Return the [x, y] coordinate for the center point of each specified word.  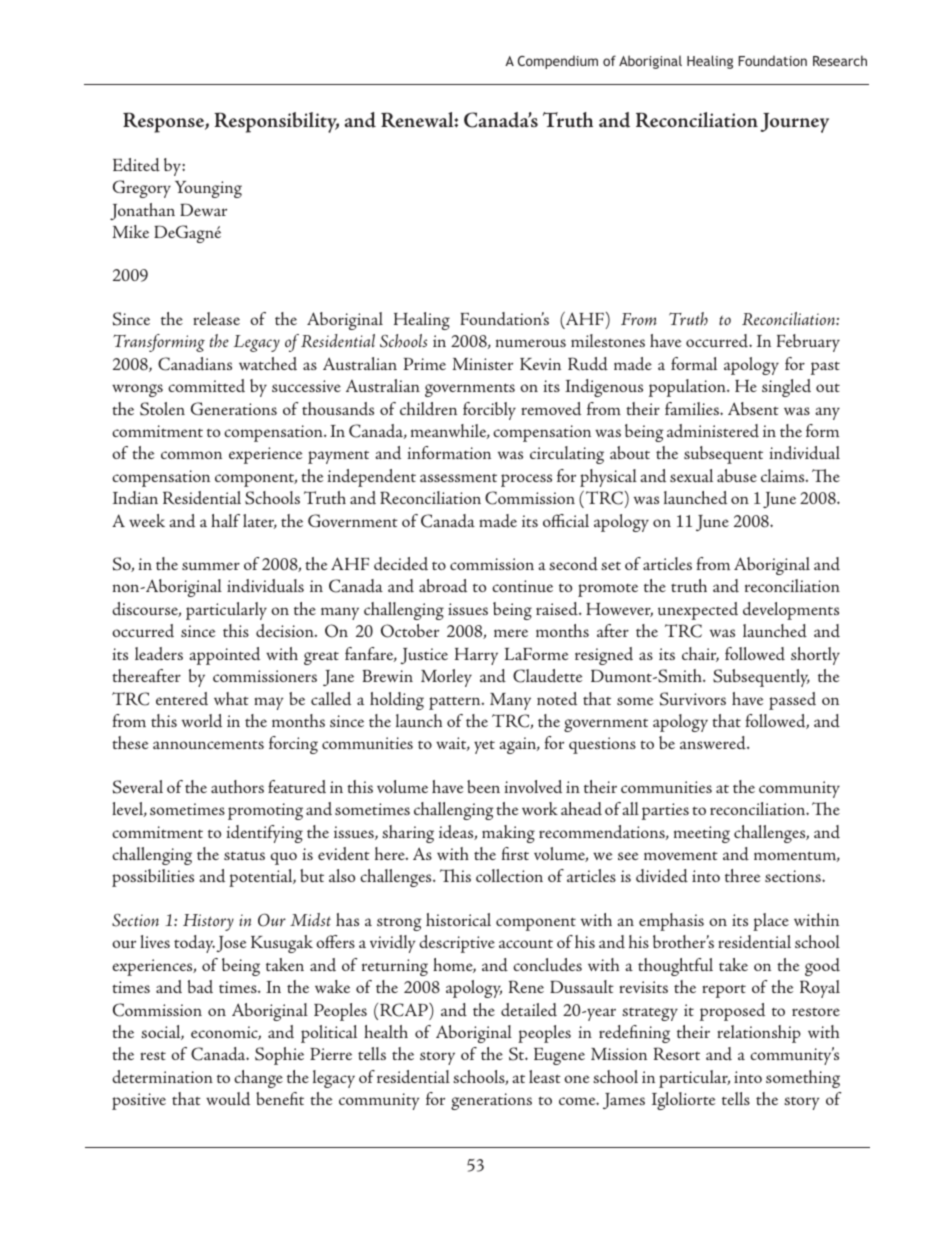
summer [211, 566]
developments [791, 611]
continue [522, 586]
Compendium [558, 62]
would [228, 1099]
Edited [136, 165]
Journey [794, 123]
